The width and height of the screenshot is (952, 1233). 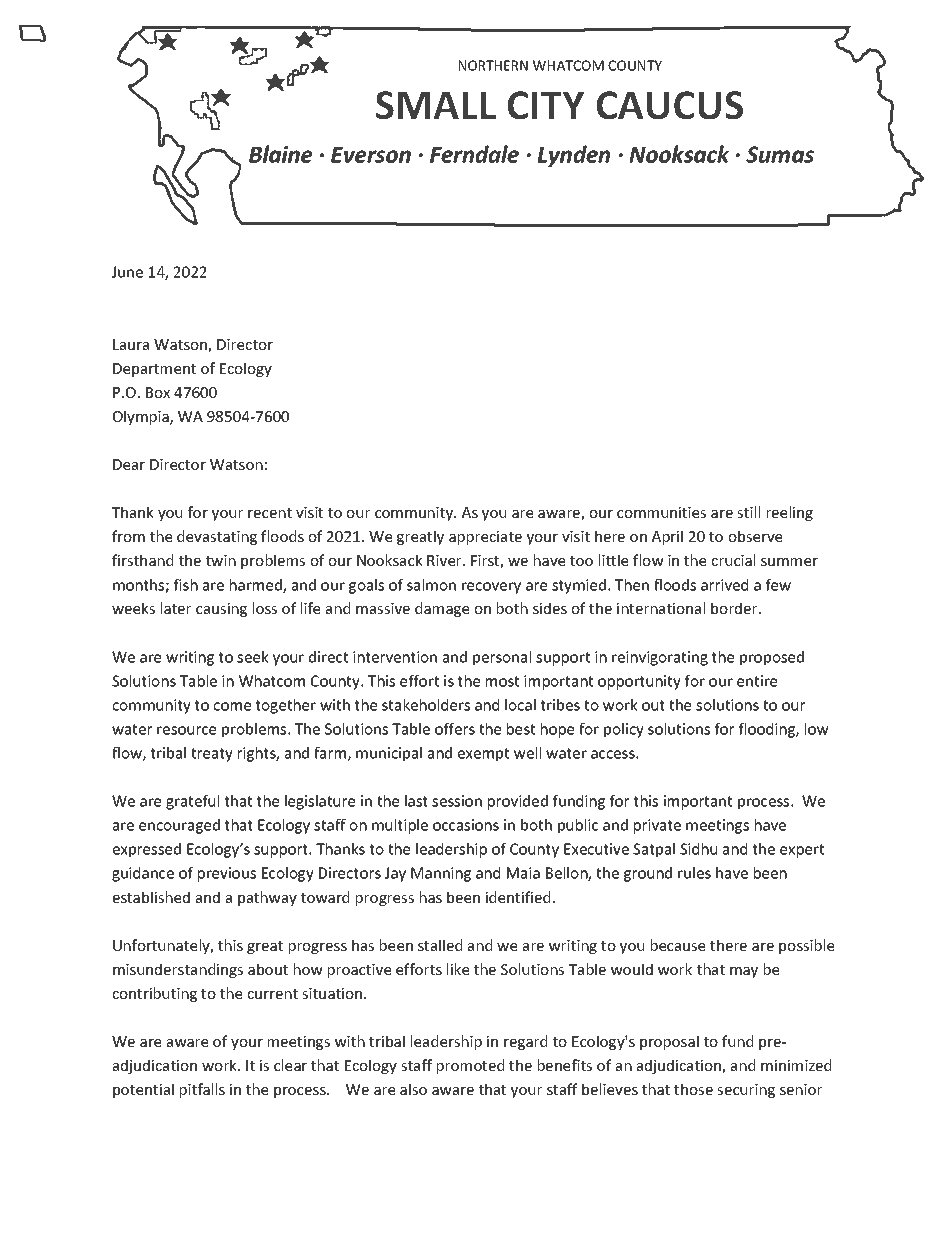 I want to click on arrived, so click(x=724, y=585).
